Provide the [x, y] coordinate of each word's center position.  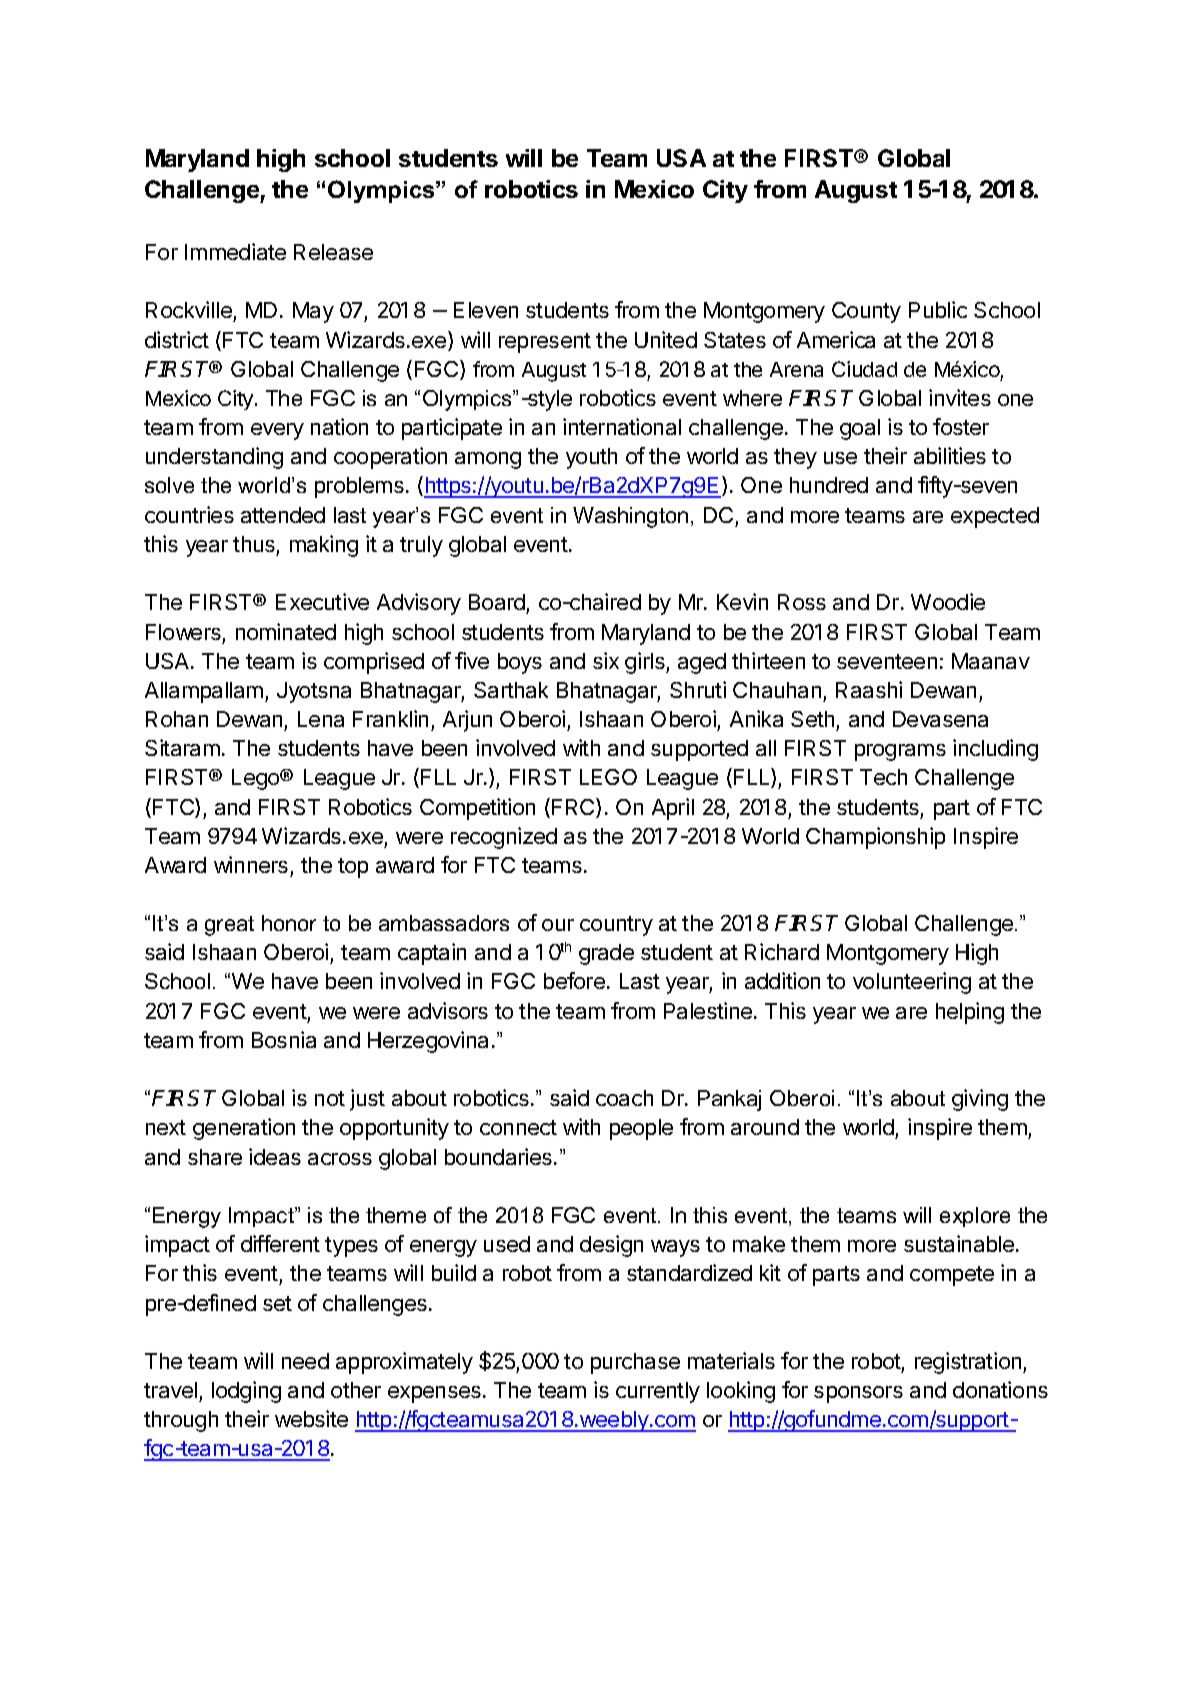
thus [254, 544]
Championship [875, 838]
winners [251, 864]
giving [980, 1100]
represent [545, 343]
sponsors [858, 1394]
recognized [504, 838]
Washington [630, 517]
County [866, 312]
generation [244, 1129]
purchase [635, 1363]
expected [995, 517]
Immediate [235, 251]
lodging [246, 1392]
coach [624, 1098]
